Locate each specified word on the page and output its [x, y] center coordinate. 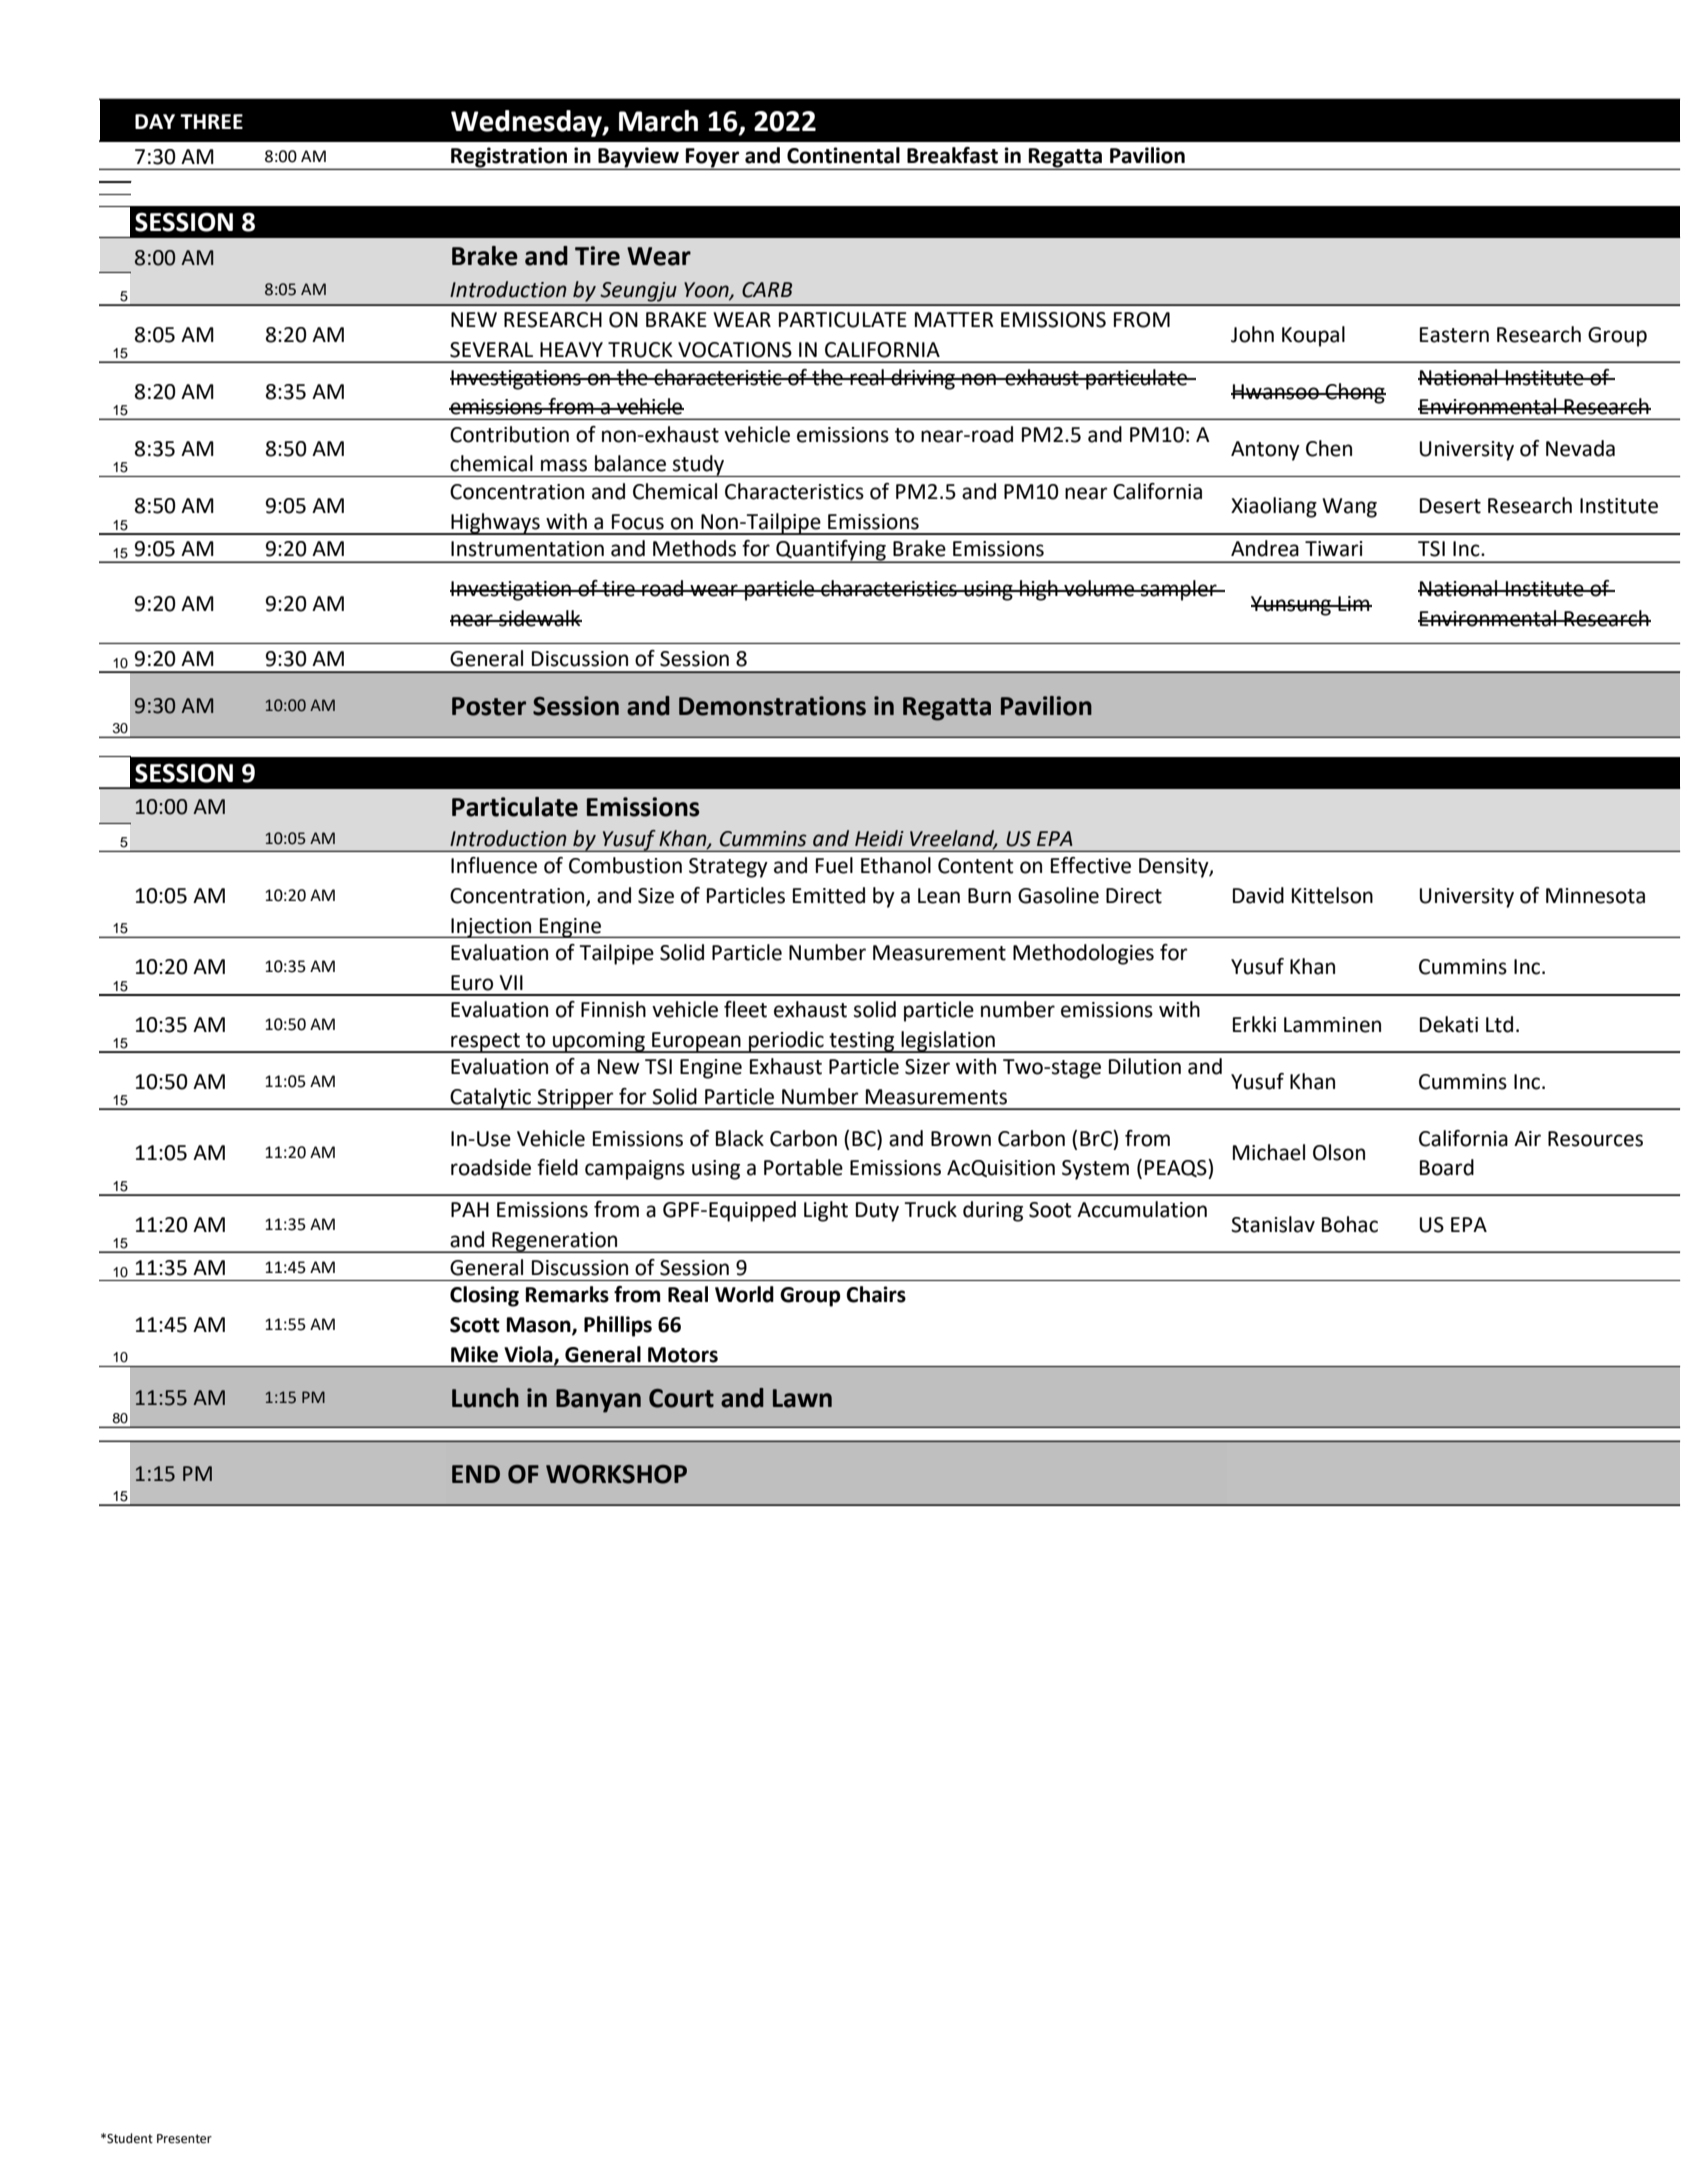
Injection [491, 928]
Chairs [876, 1294]
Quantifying [831, 551]
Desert [1450, 506]
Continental [843, 155]
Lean [939, 896]
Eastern [1454, 335]
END [476, 1474]
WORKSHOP [616, 1474]
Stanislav [1273, 1224]
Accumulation [1142, 1209]
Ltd [1499, 1024]
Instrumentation [527, 549]
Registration [509, 158]
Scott [475, 1325]
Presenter [184, 2139]
